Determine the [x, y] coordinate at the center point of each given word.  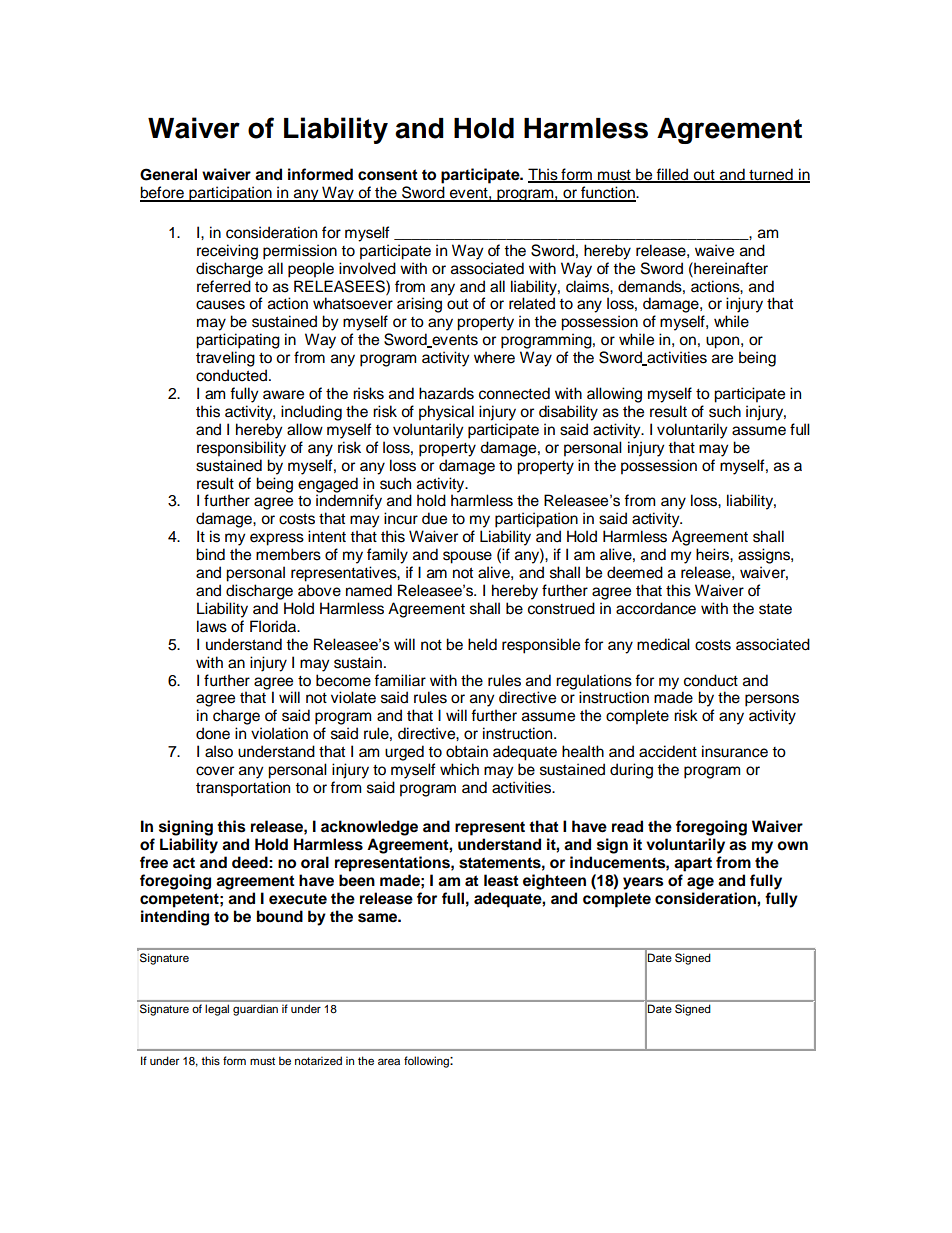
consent [388, 175]
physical [446, 413]
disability [568, 413]
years [643, 883]
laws [212, 626]
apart [693, 864]
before [163, 193]
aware [283, 395]
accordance [656, 608]
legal [217, 1010]
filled [673, 175]
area [389, 1061]
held [482, 644]
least [501, 880]
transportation [243, 789]
